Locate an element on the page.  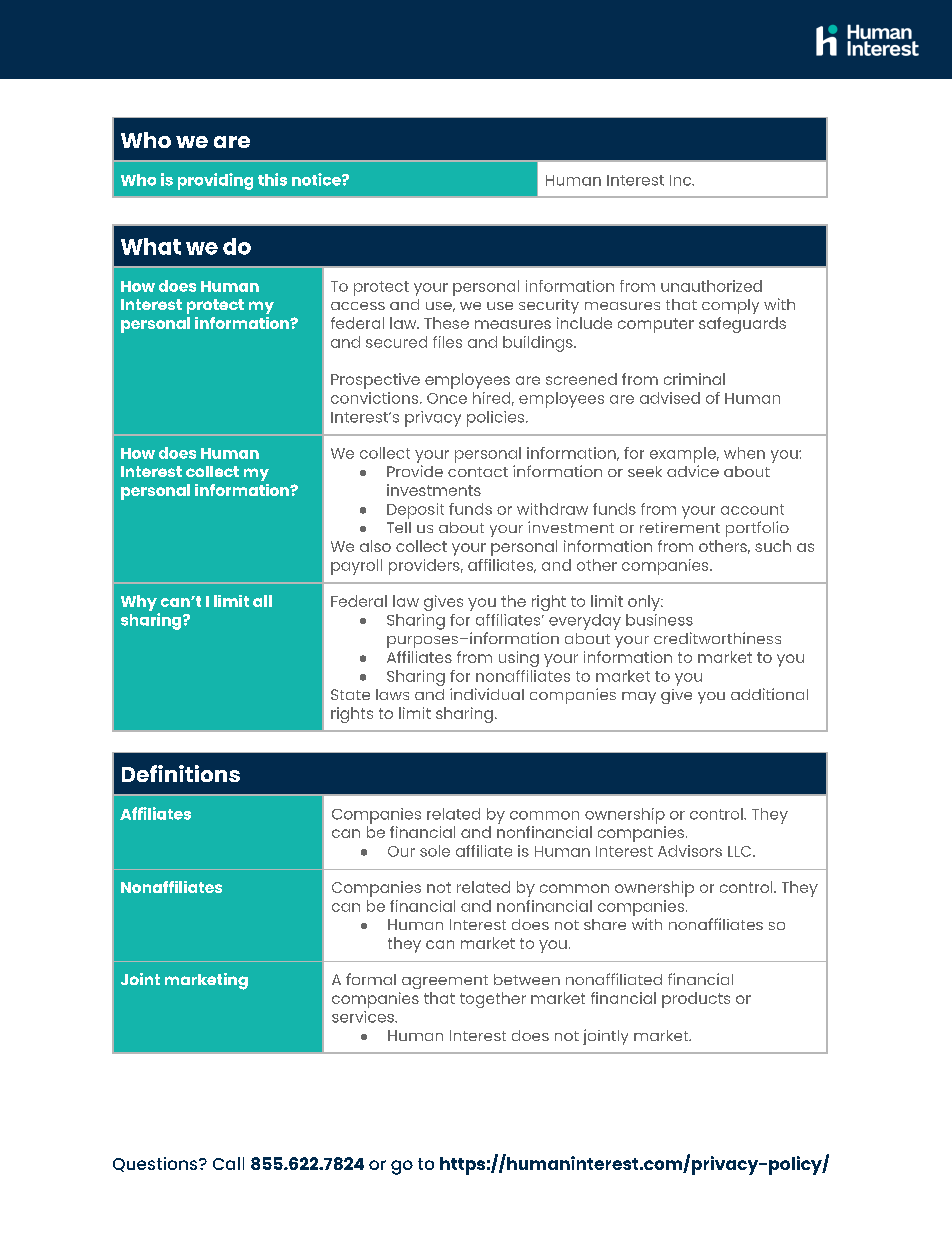
notice is located at coordinates (317, 179).
